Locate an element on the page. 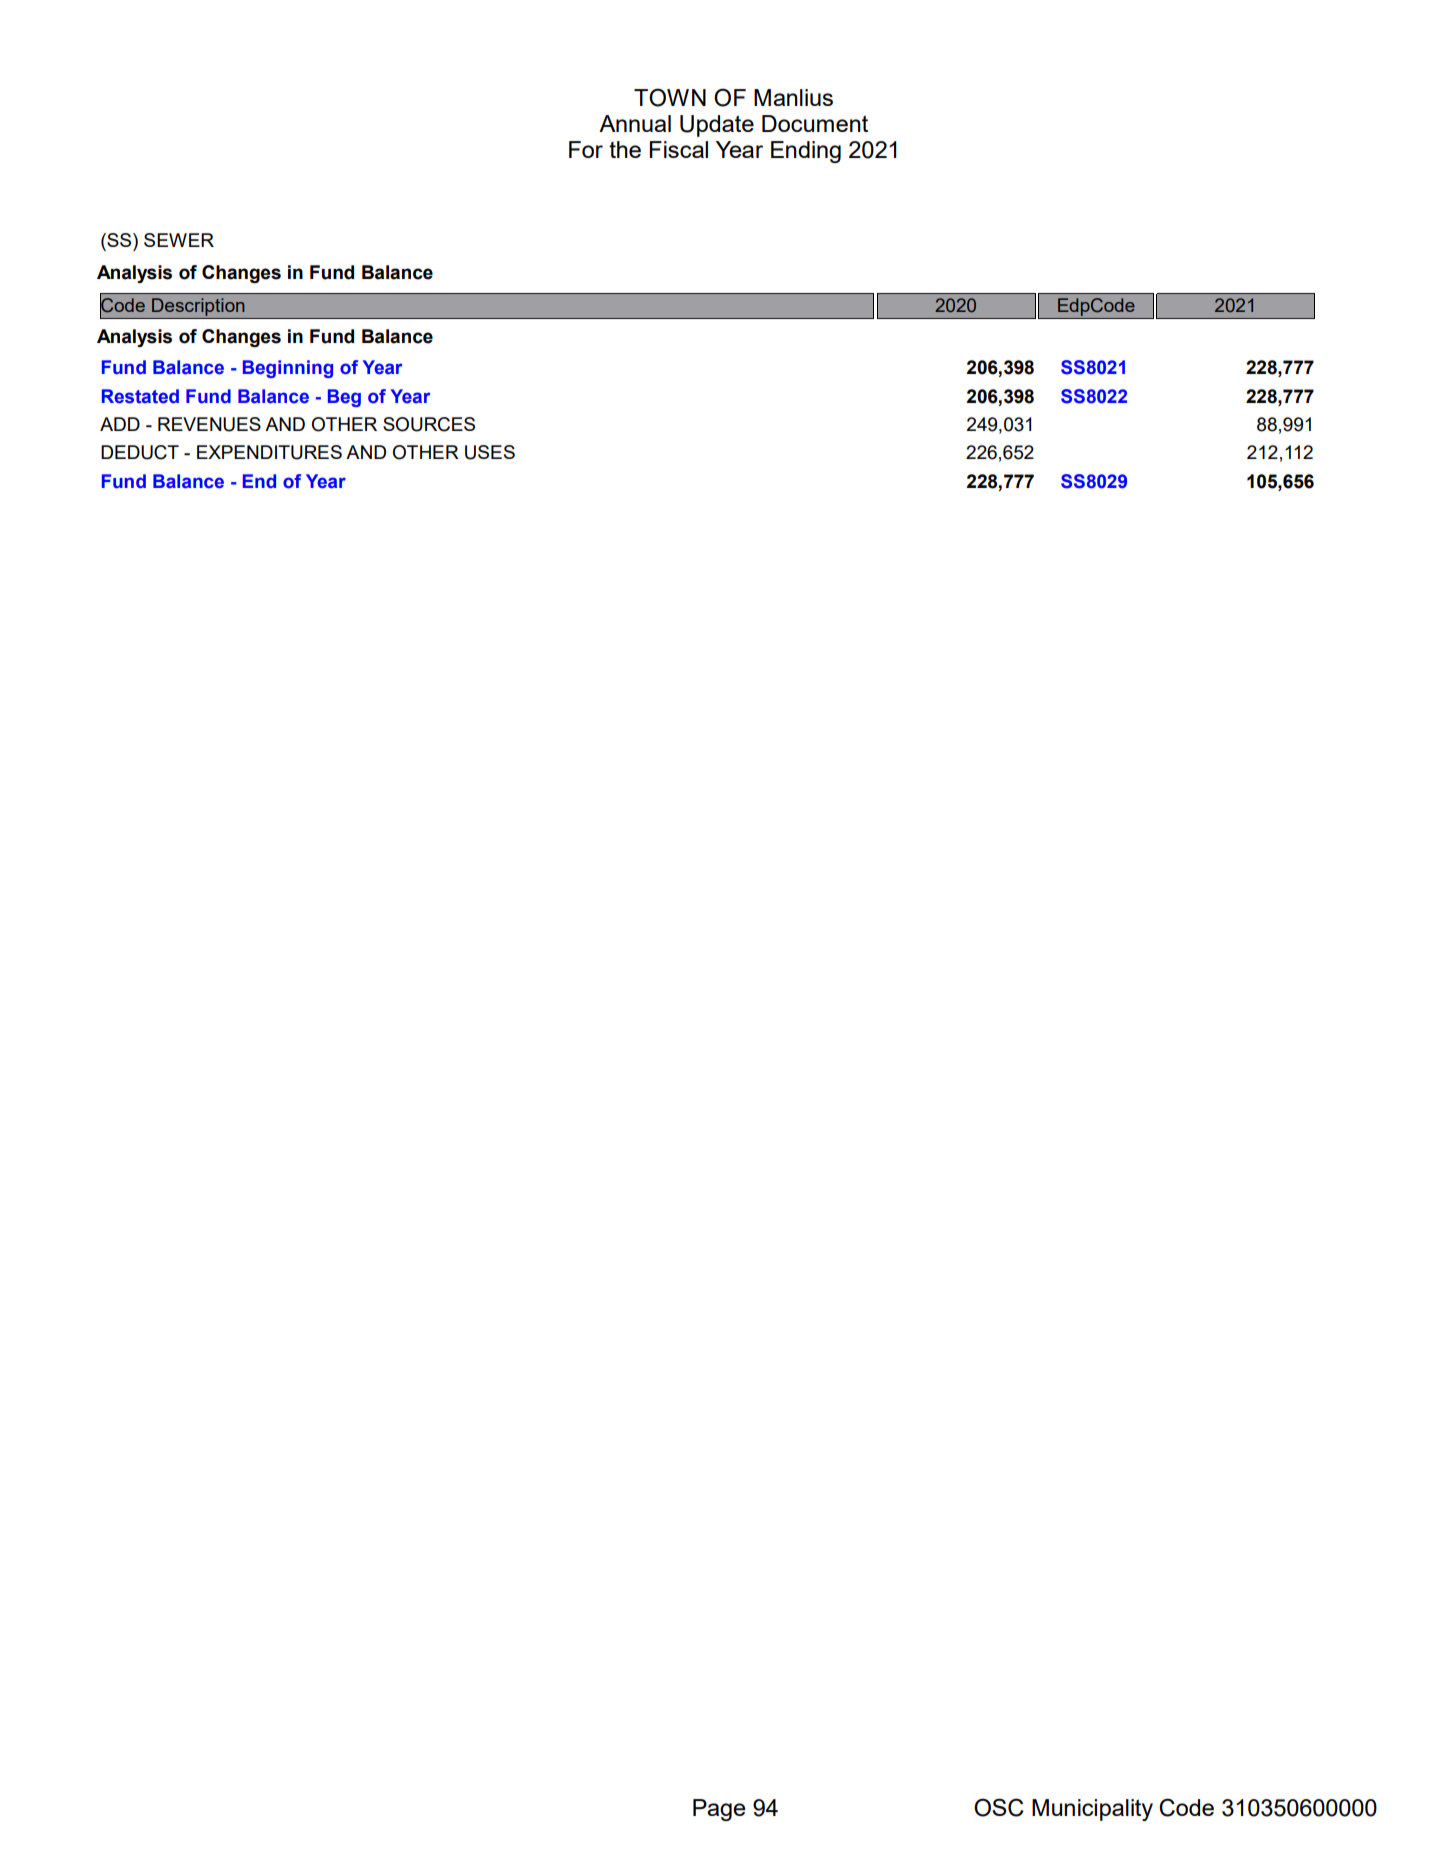 Image resolution: width=1444 pixels, height=1869 pixels. OSC is located at coordinates (999, 1807).
